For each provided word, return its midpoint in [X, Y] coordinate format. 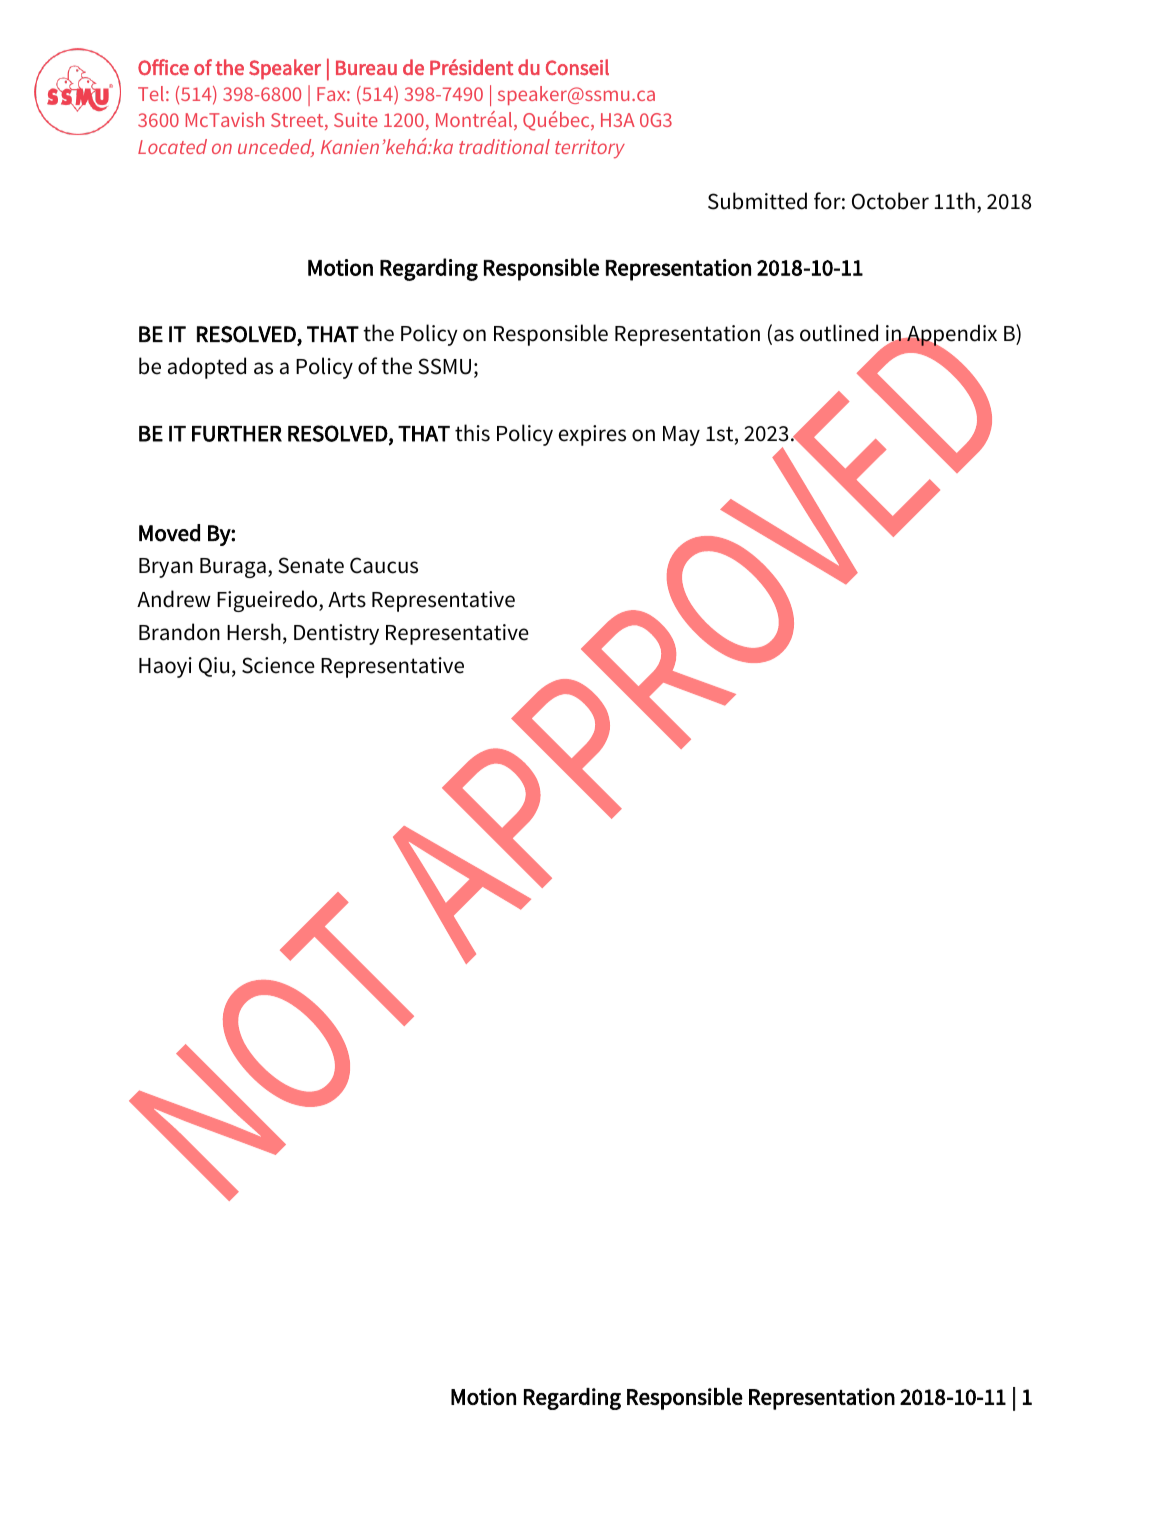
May [681, 436]
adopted [207, 368]
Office [163, 67]
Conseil [577, 67]
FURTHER [237, 434]
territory [590, 148]
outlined [839, 333]
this [472, 433]
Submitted [757, 201]
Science [278, 665]
